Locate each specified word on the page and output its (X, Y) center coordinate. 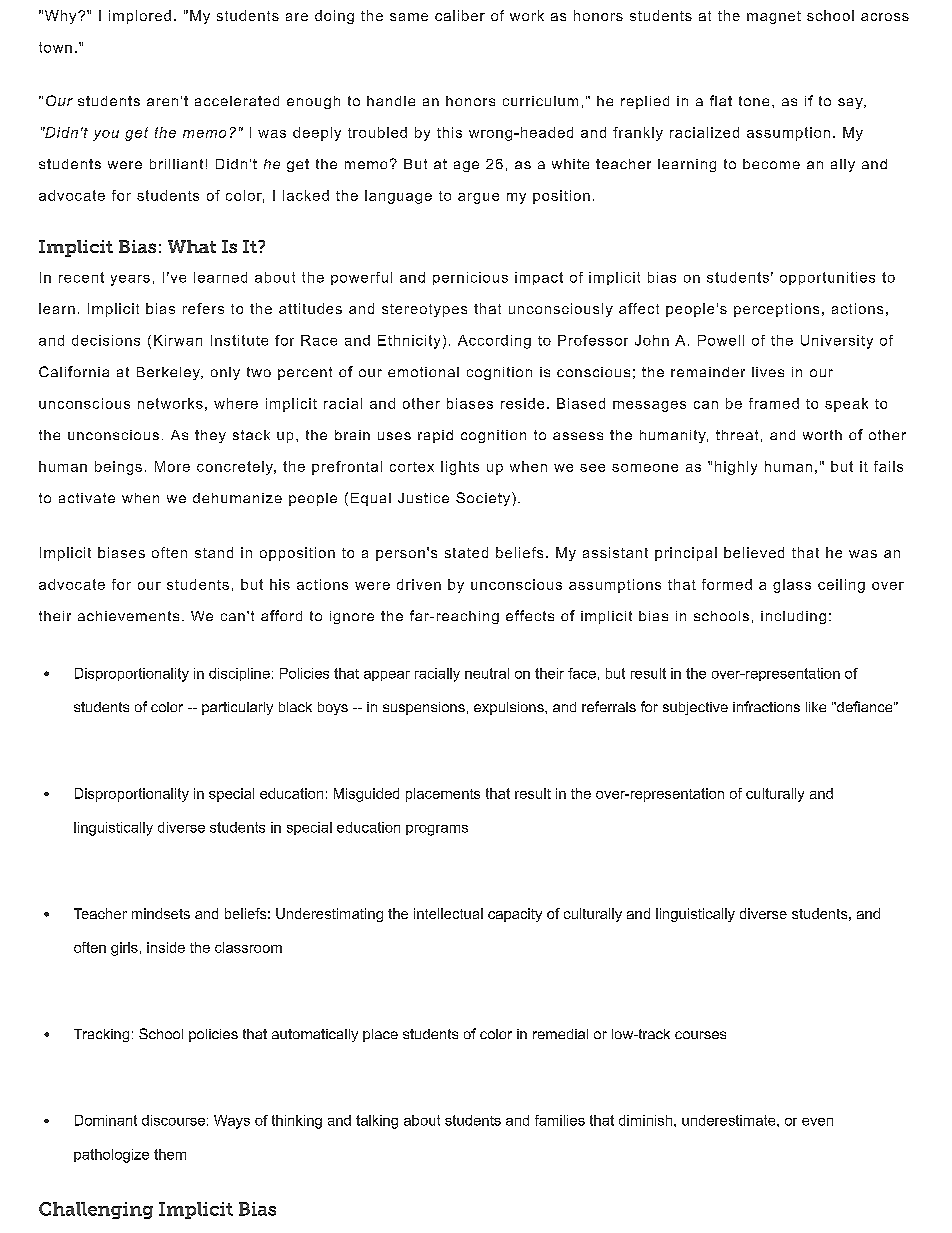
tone (754, 101)
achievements (128, 616)
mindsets (161, 913)
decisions (106, 340)
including (793, 617)
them (170, 1154)
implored (140, 17)
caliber (460, 15)
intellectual (448, 913)
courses (700, 1035)
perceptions (776, 310)
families (560, 1120)
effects (530, 615)
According (494, 342)
